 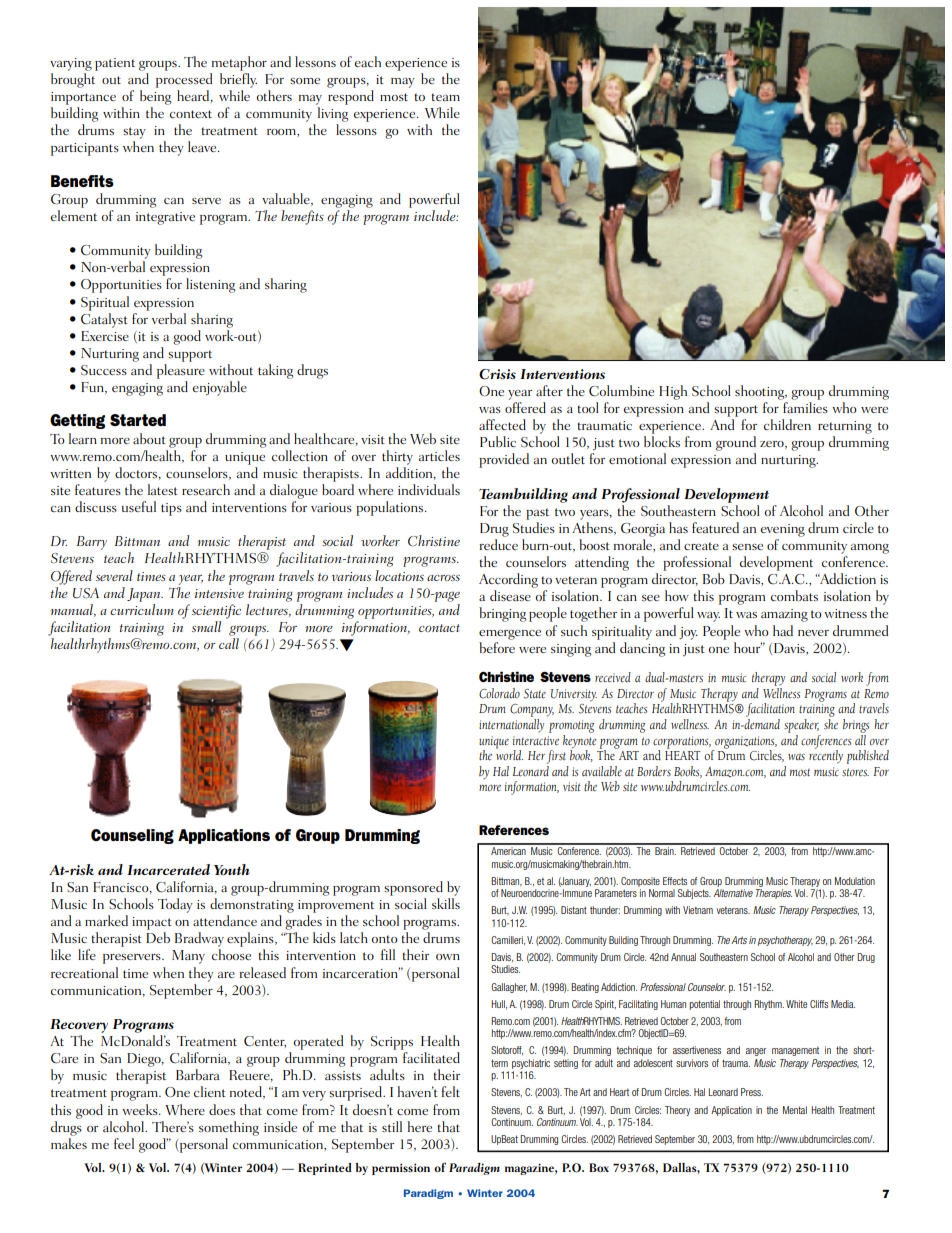 I want to click on Incarcerated, so click(x=168, y=869).
